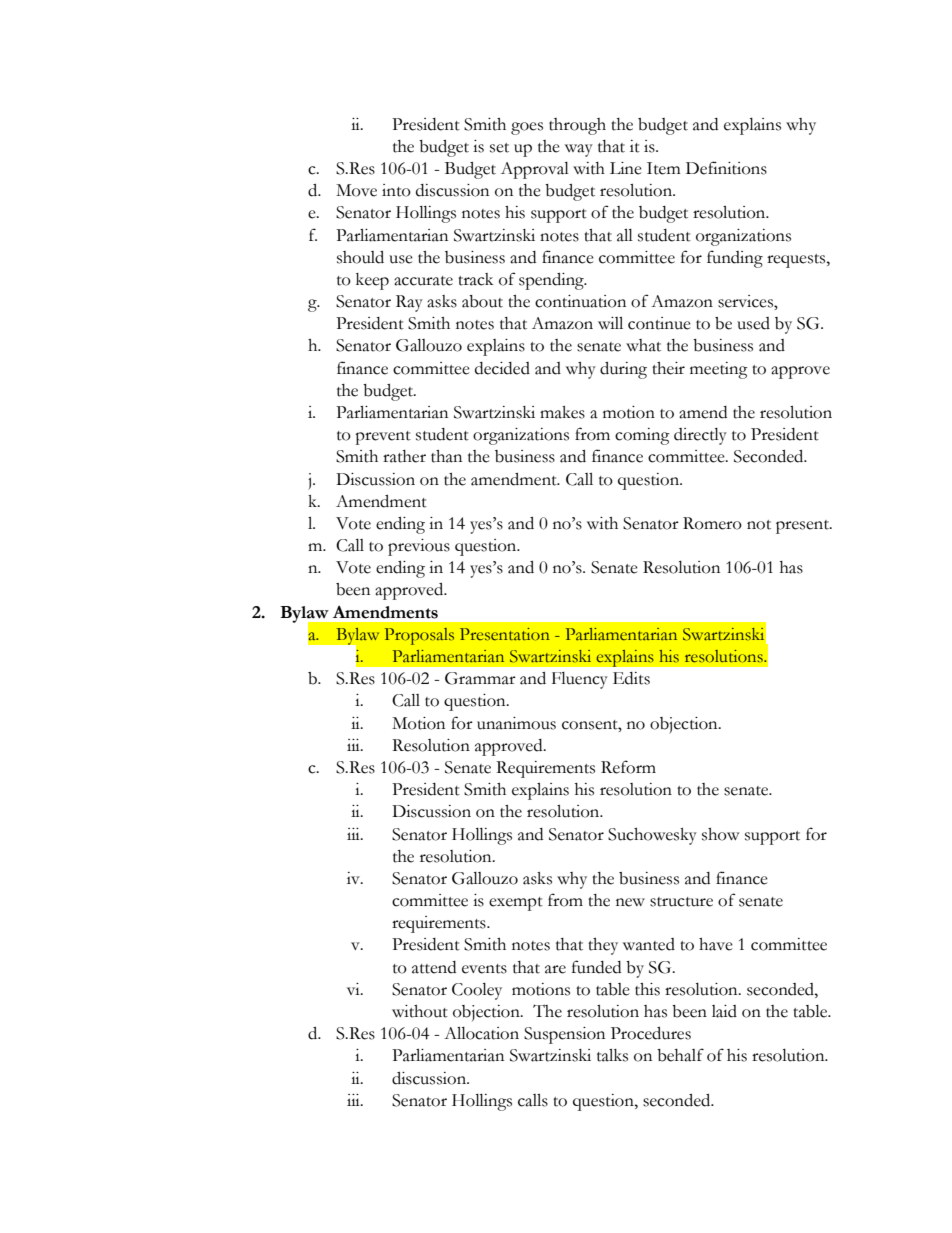  What do you see at coordinates (579, 150) in the screenshot?
I see `way` at bounding box center [579, 150].
